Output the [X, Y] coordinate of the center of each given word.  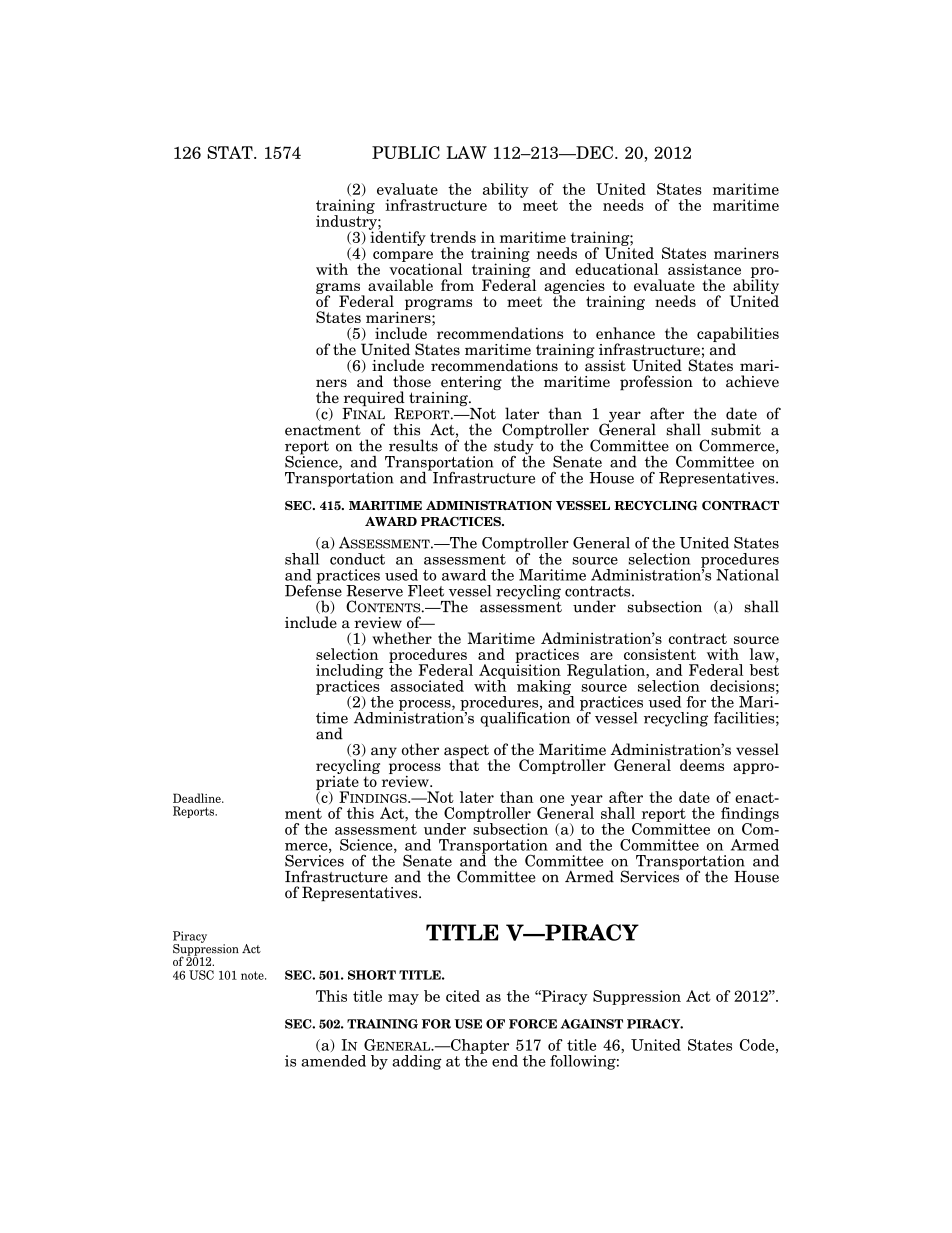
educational [616, 269]
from [457, 285]
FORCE [533, 1024]
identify [397, 237]
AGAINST [592, 1024]
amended [333, 1061]
